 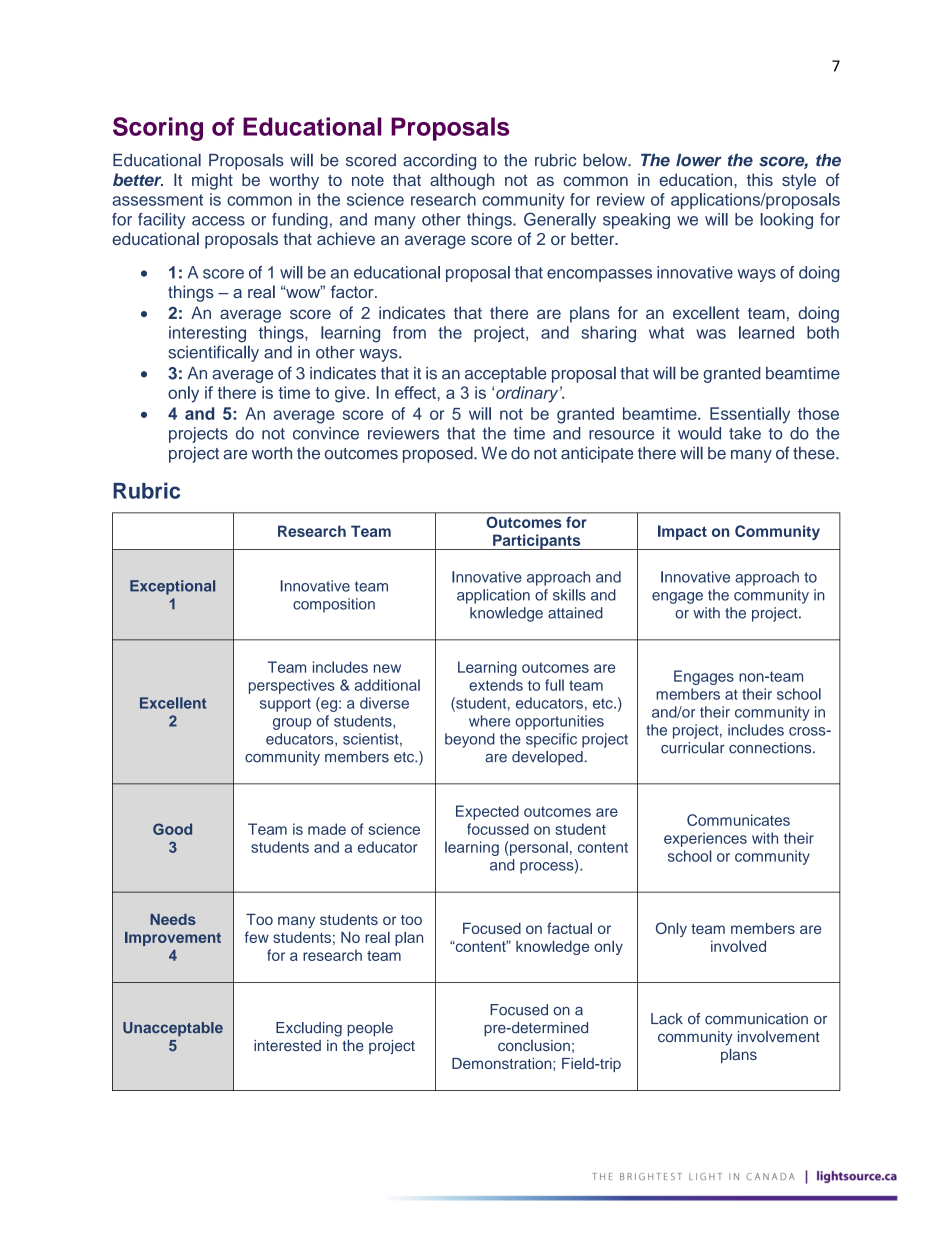 What do you see at coordinates (212, 181) in the page?
I see `might` at bounding box center [212, 181].
